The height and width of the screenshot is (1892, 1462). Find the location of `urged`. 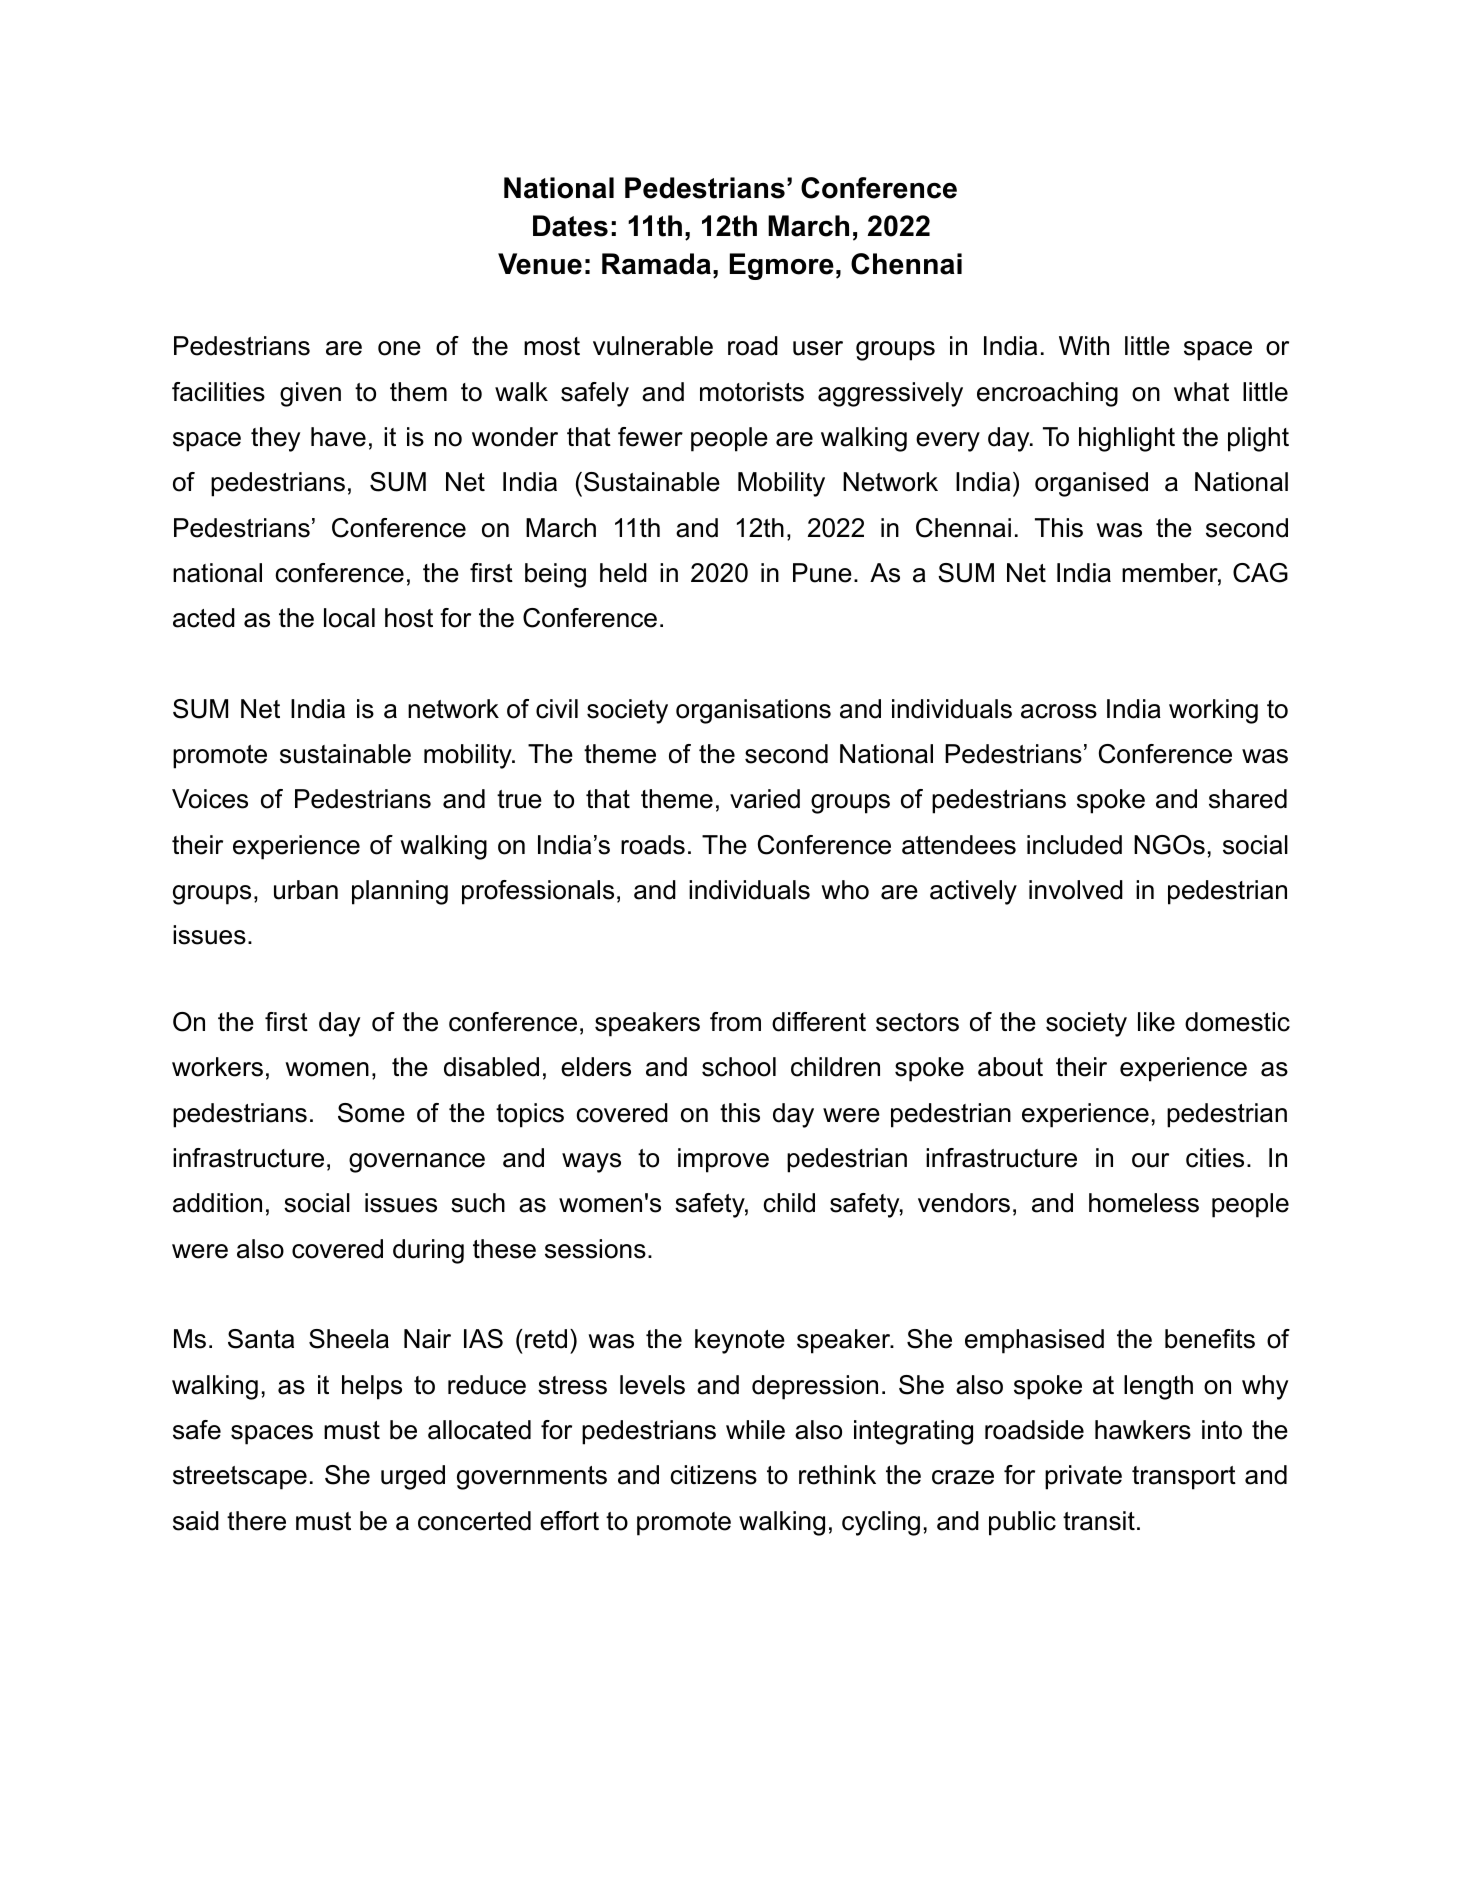

urged is located at coordinates (413, 1477).
